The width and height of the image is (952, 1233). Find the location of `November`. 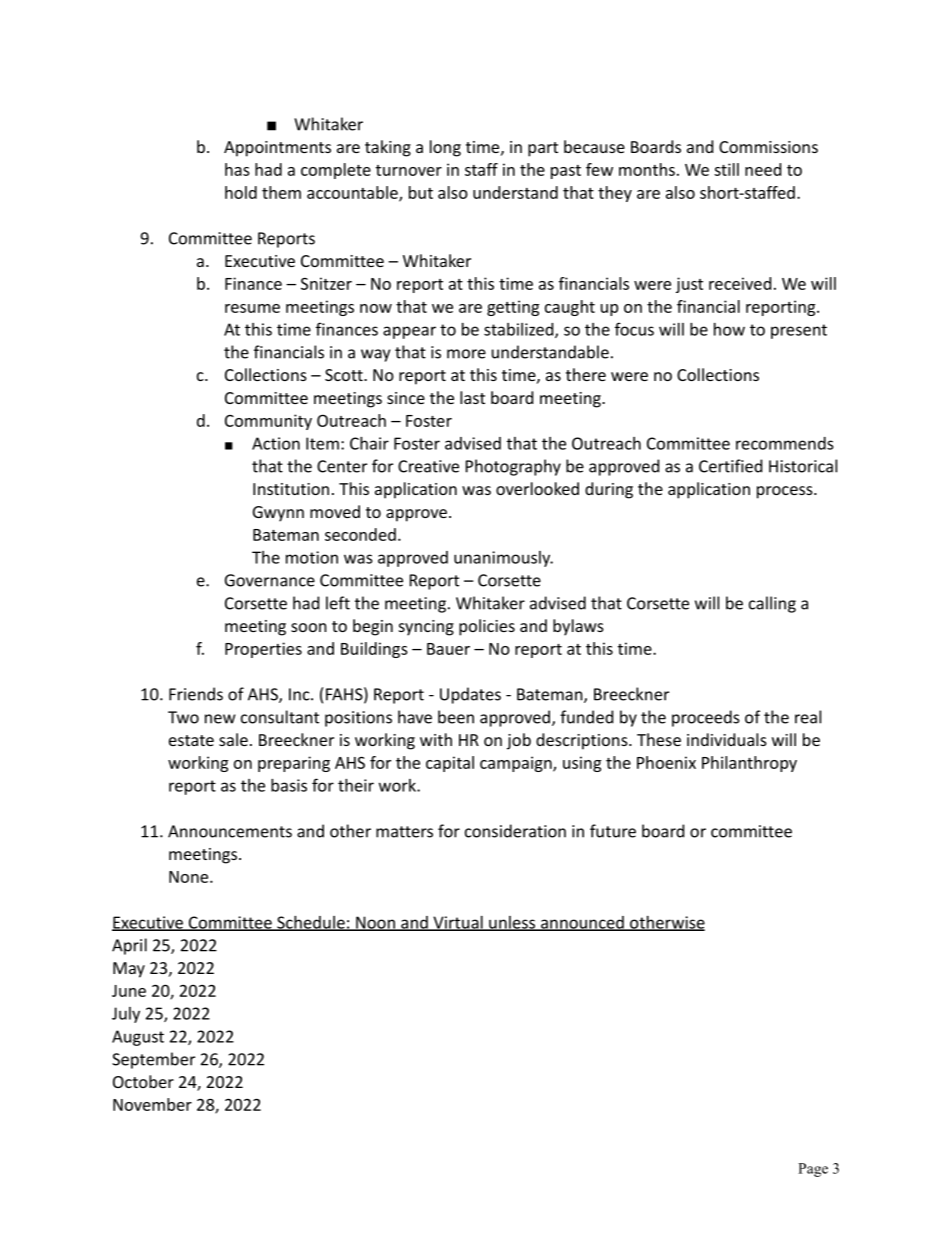

November is located at coordinates (152, 1104).
